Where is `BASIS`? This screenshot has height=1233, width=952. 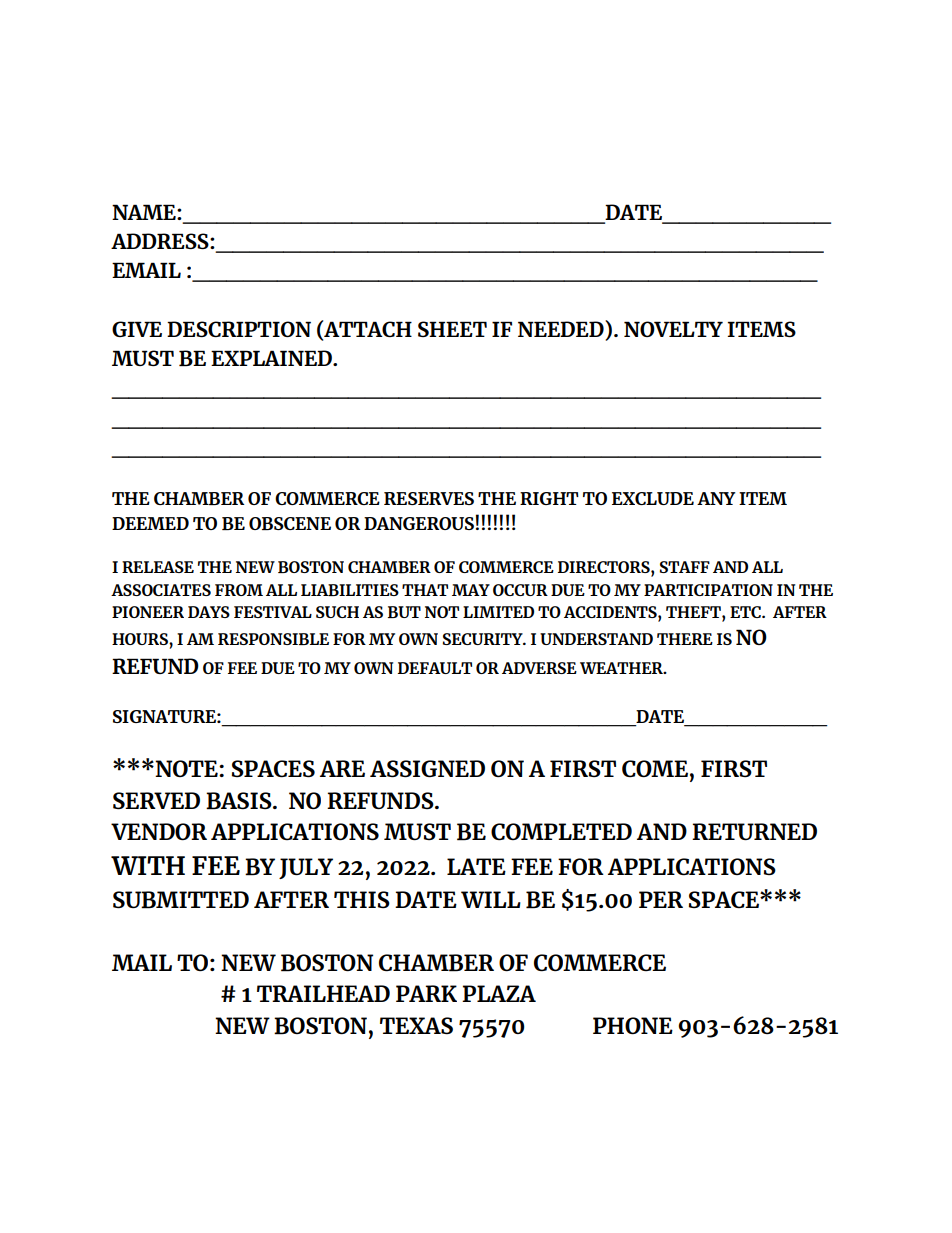
BASIS is located at coordinates (240, 801).
